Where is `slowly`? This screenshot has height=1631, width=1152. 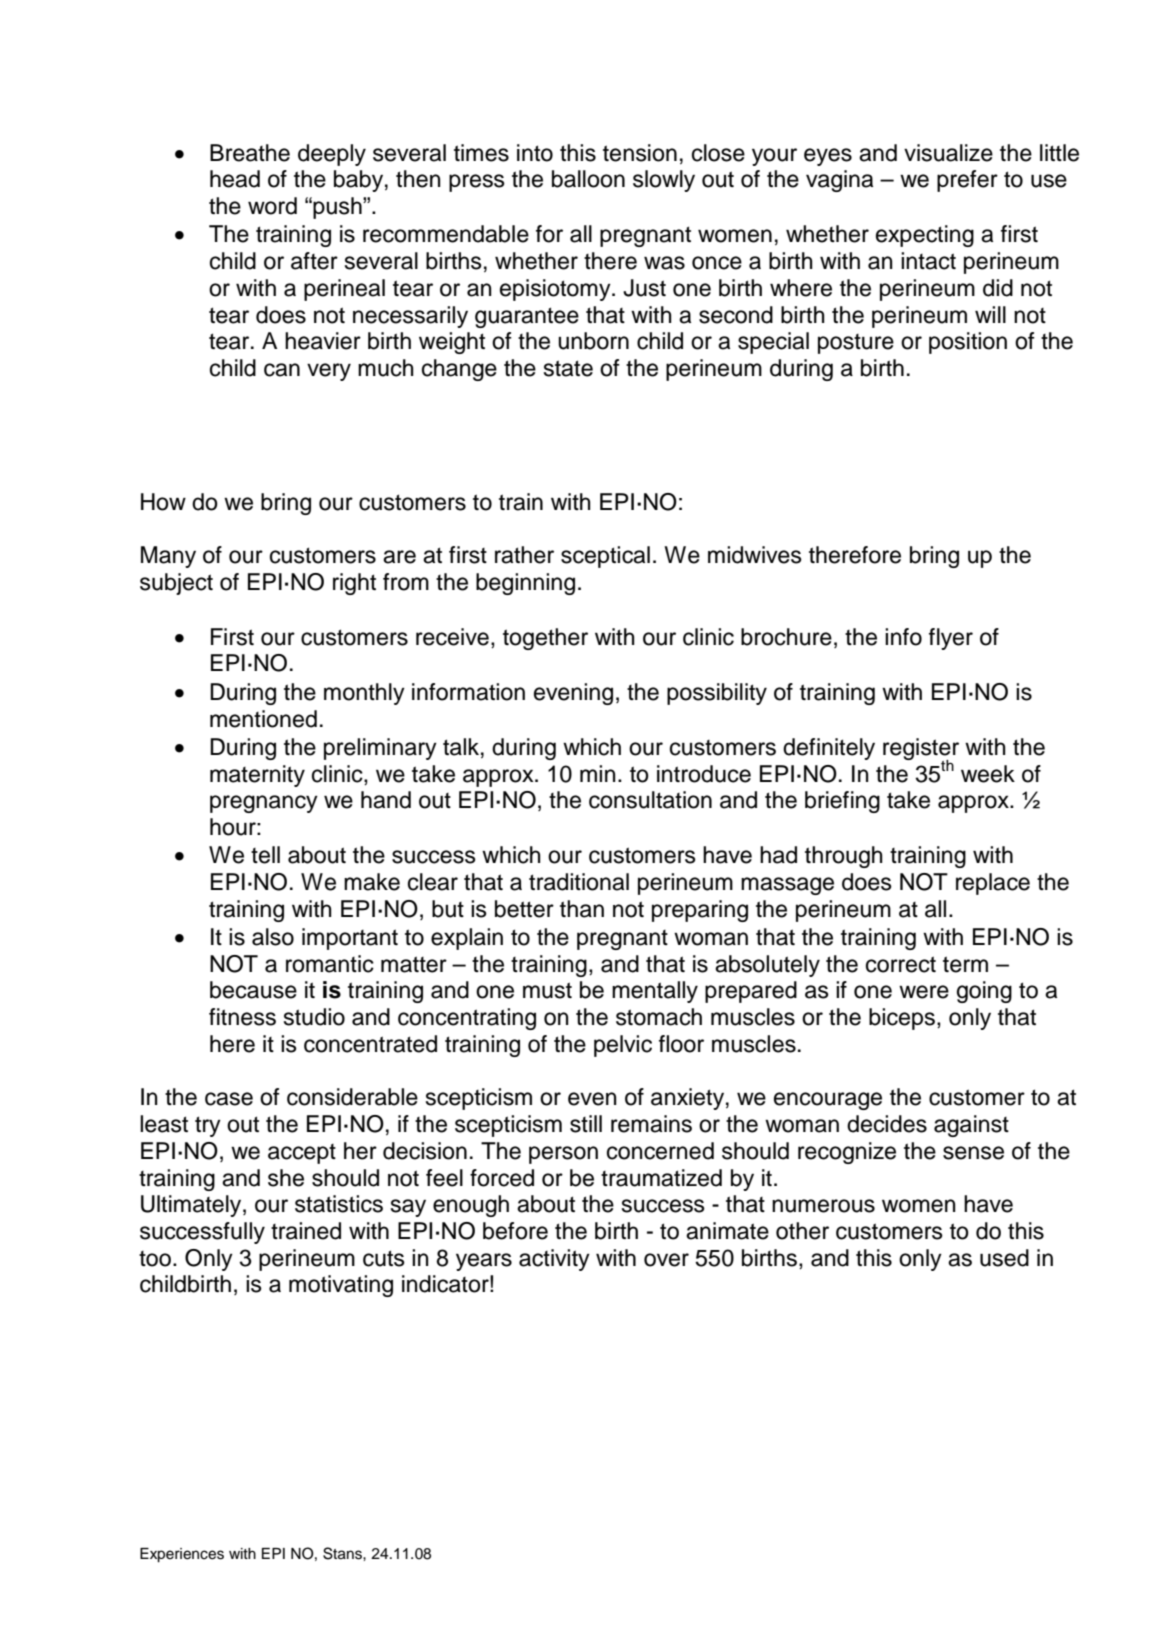
slowly is located at coordinates (664, 181).
